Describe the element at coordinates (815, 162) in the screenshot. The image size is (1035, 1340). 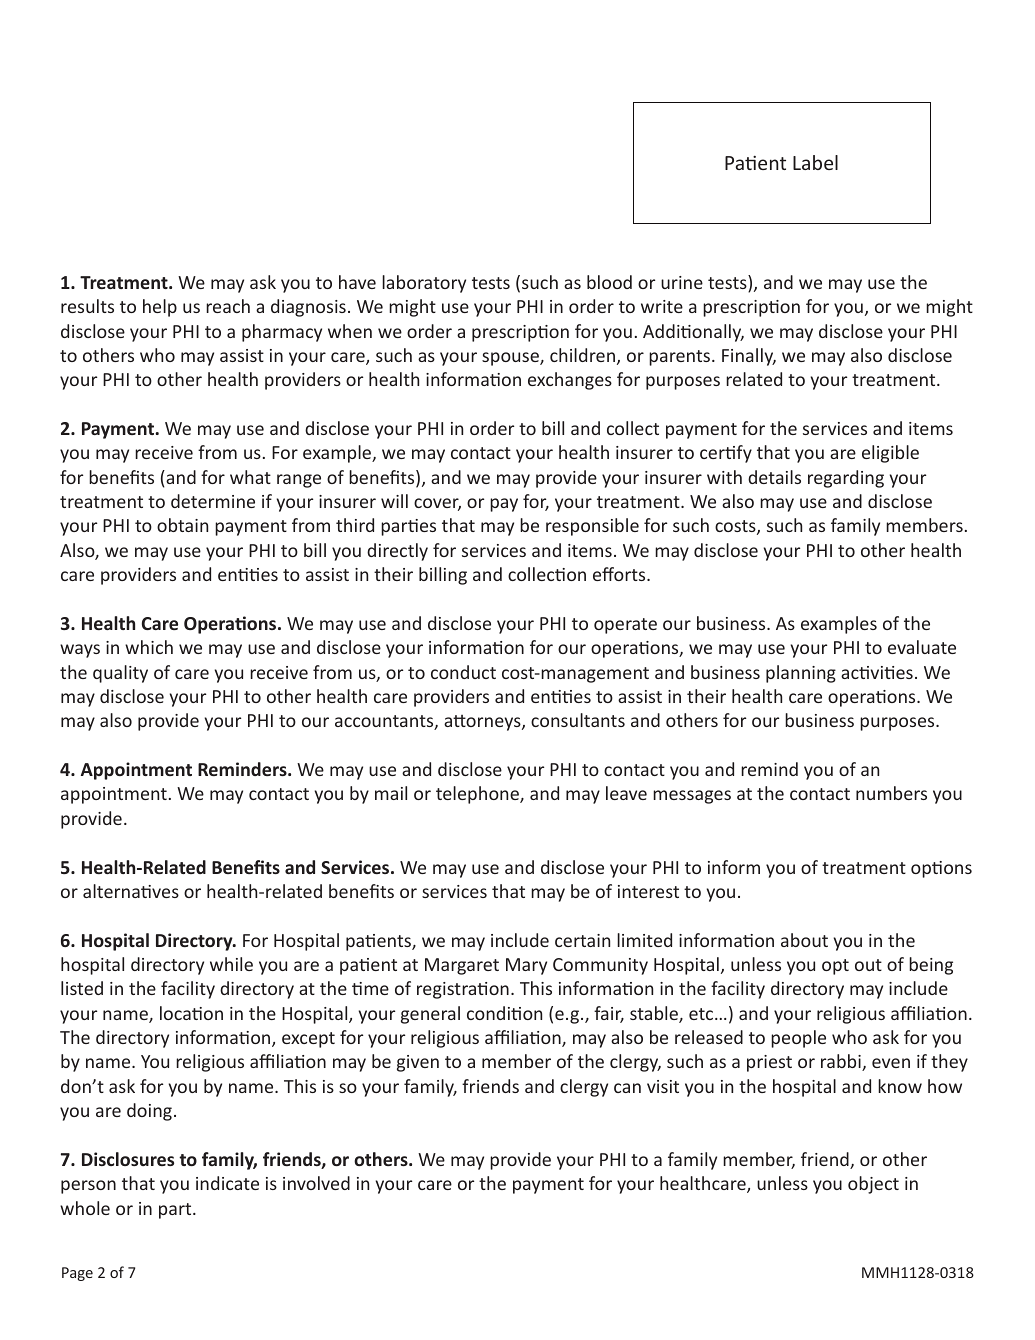
I see `Label` at that location.
